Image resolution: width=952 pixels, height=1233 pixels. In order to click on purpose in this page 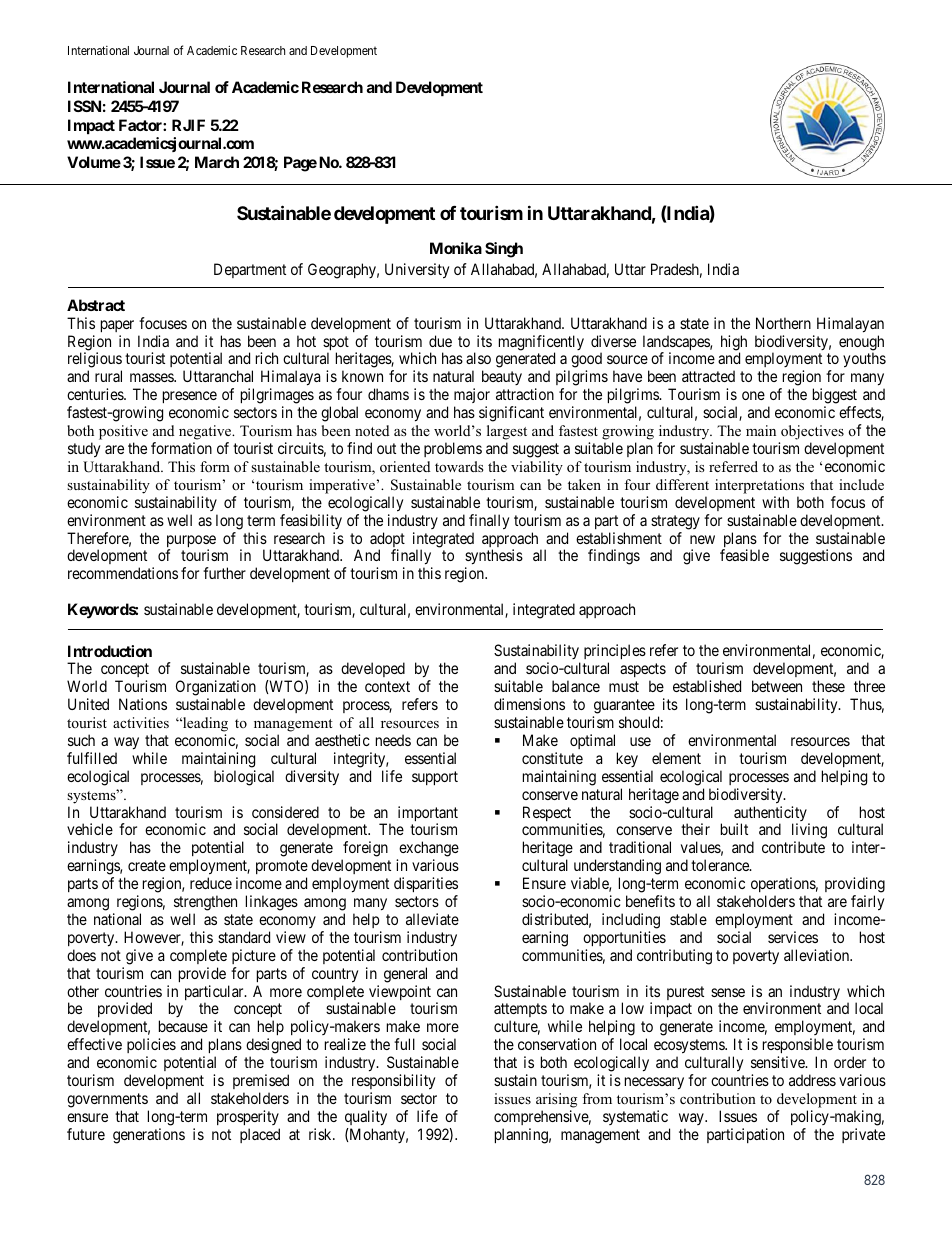, I will do `click(191, 542)`.
